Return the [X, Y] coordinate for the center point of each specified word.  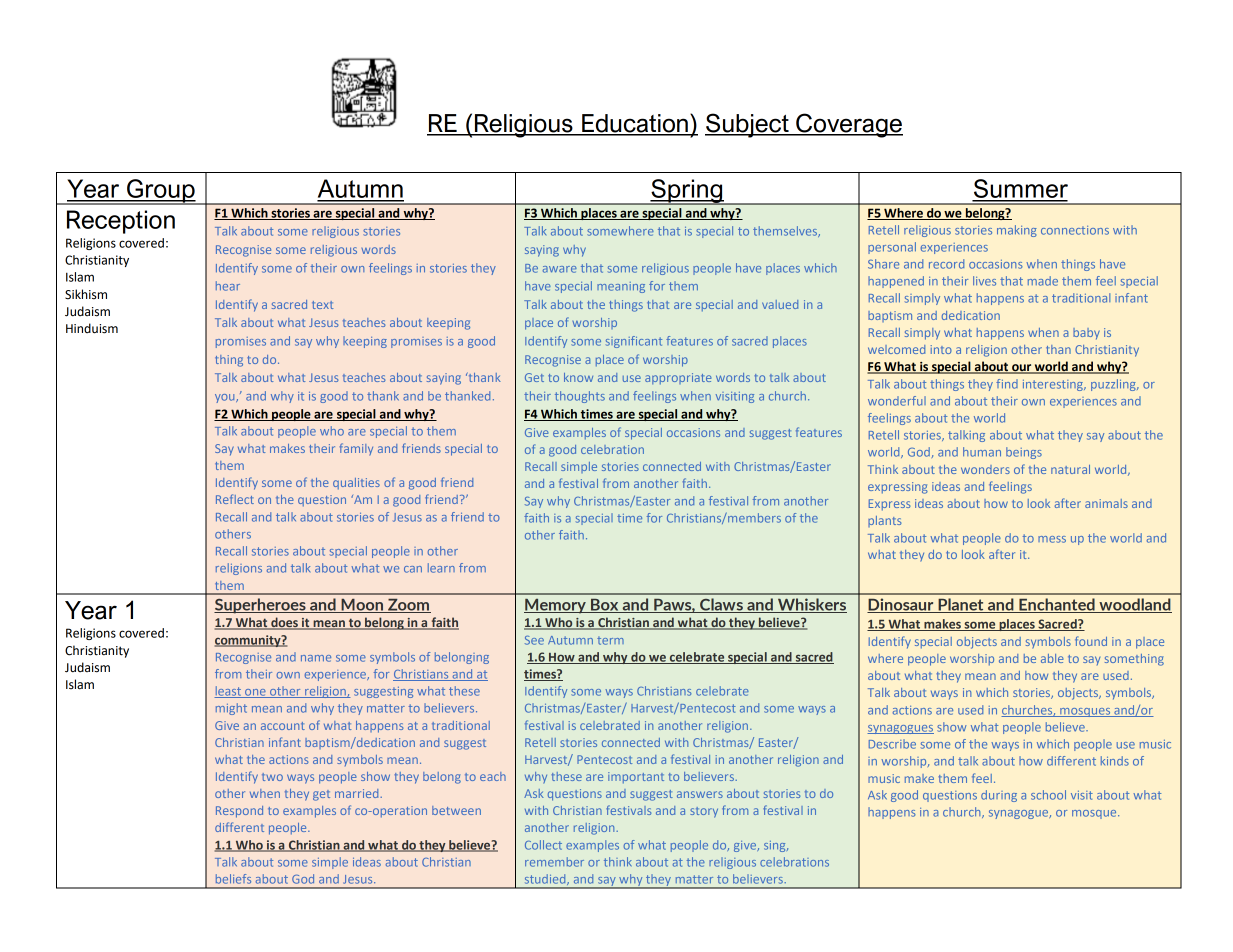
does [284, 623]
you [226, 398]
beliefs [233, 879]
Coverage [848, 125]
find [1007, 384]
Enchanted [1057, 605]
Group [161, 192]
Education [635, 124]
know [578, 377]
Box [605, 606]
